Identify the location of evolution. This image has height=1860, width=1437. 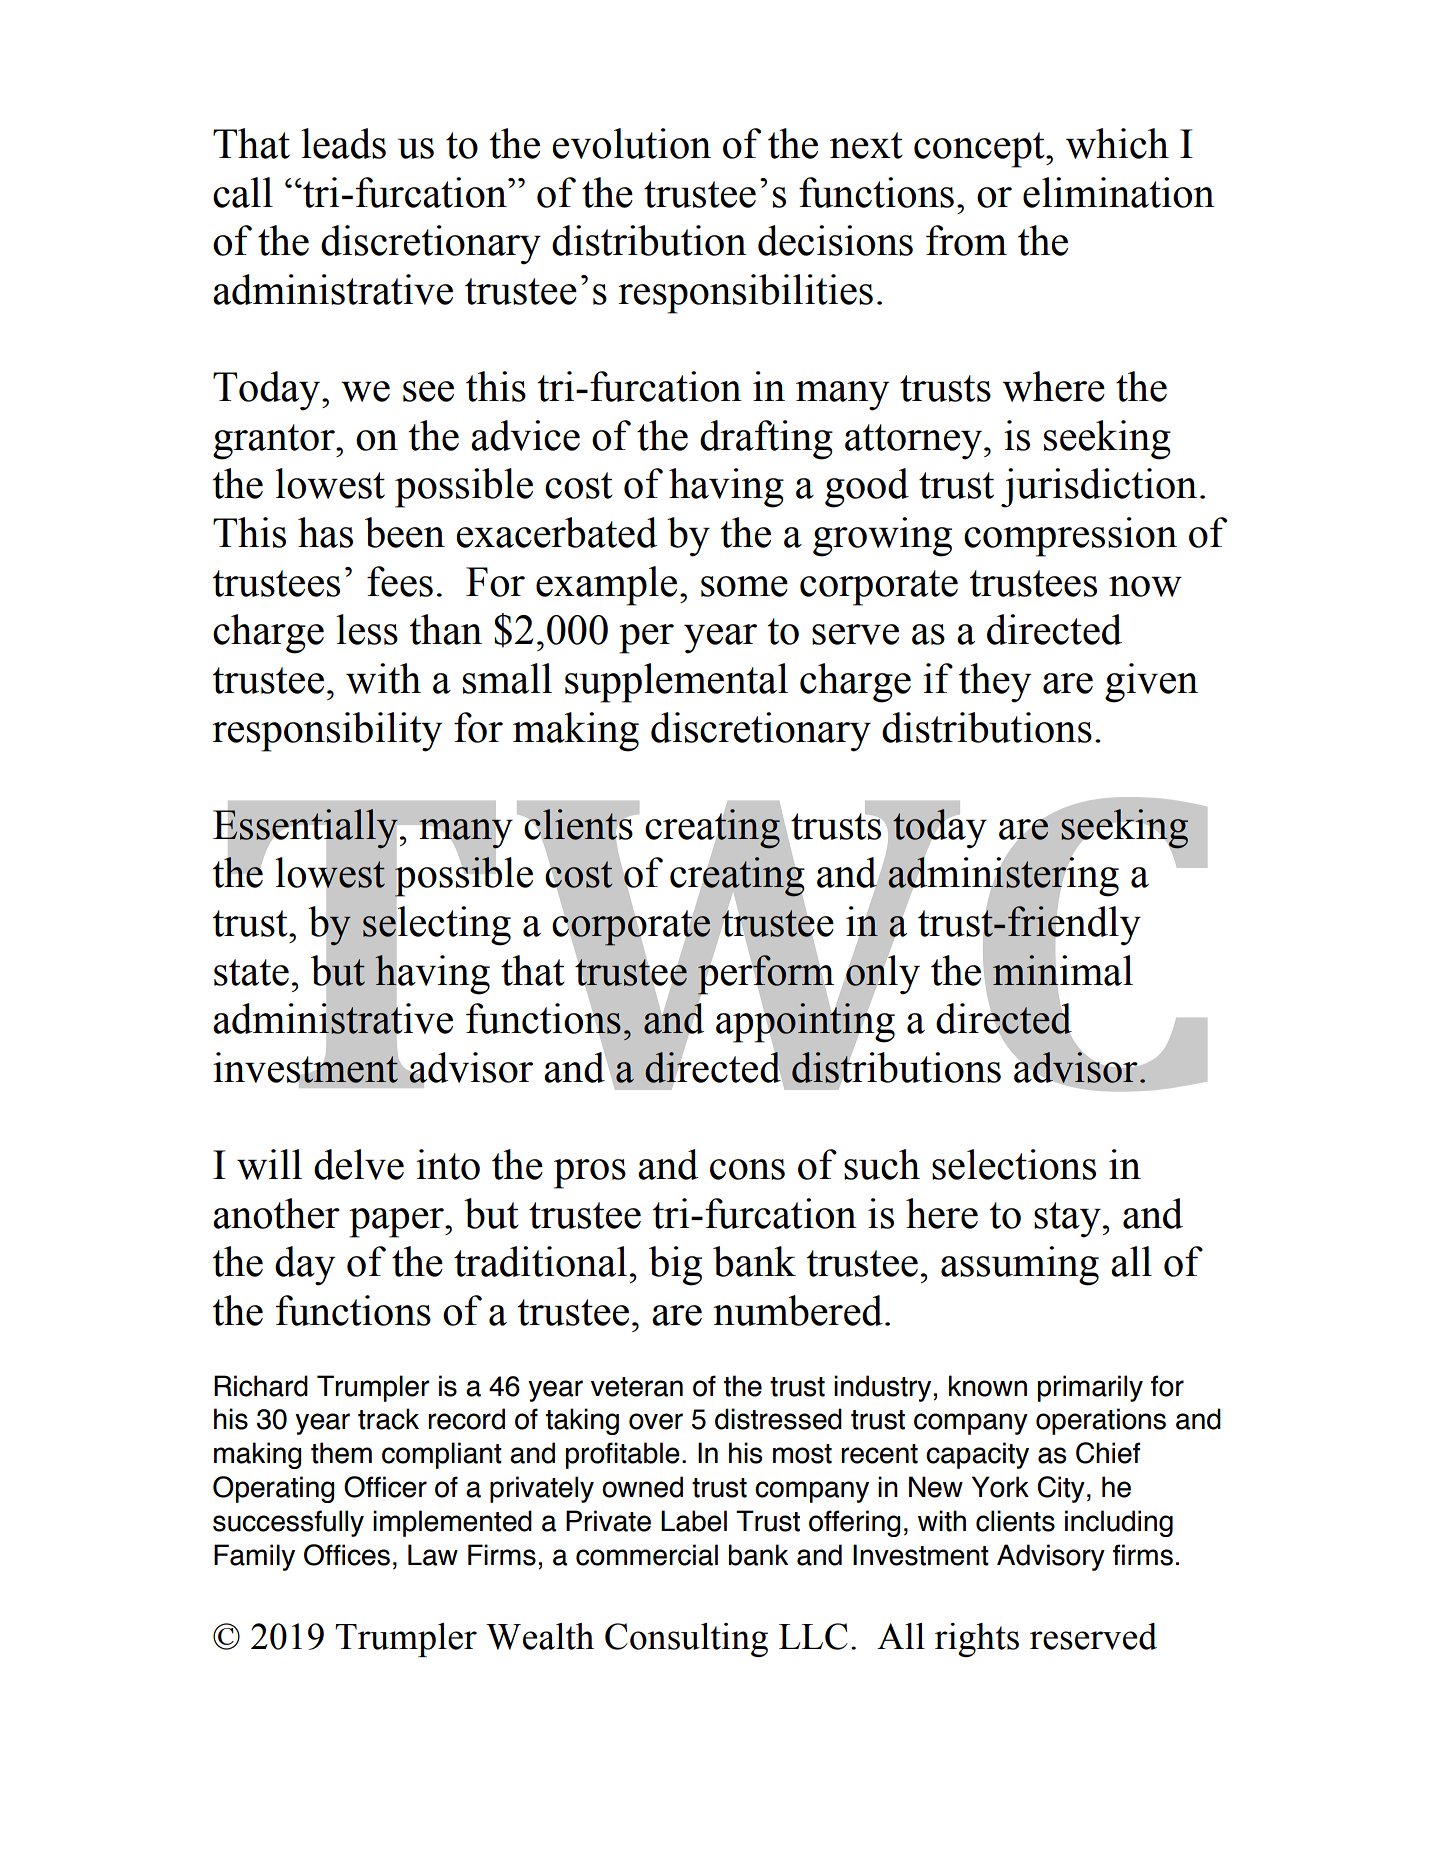
(631, 143).
